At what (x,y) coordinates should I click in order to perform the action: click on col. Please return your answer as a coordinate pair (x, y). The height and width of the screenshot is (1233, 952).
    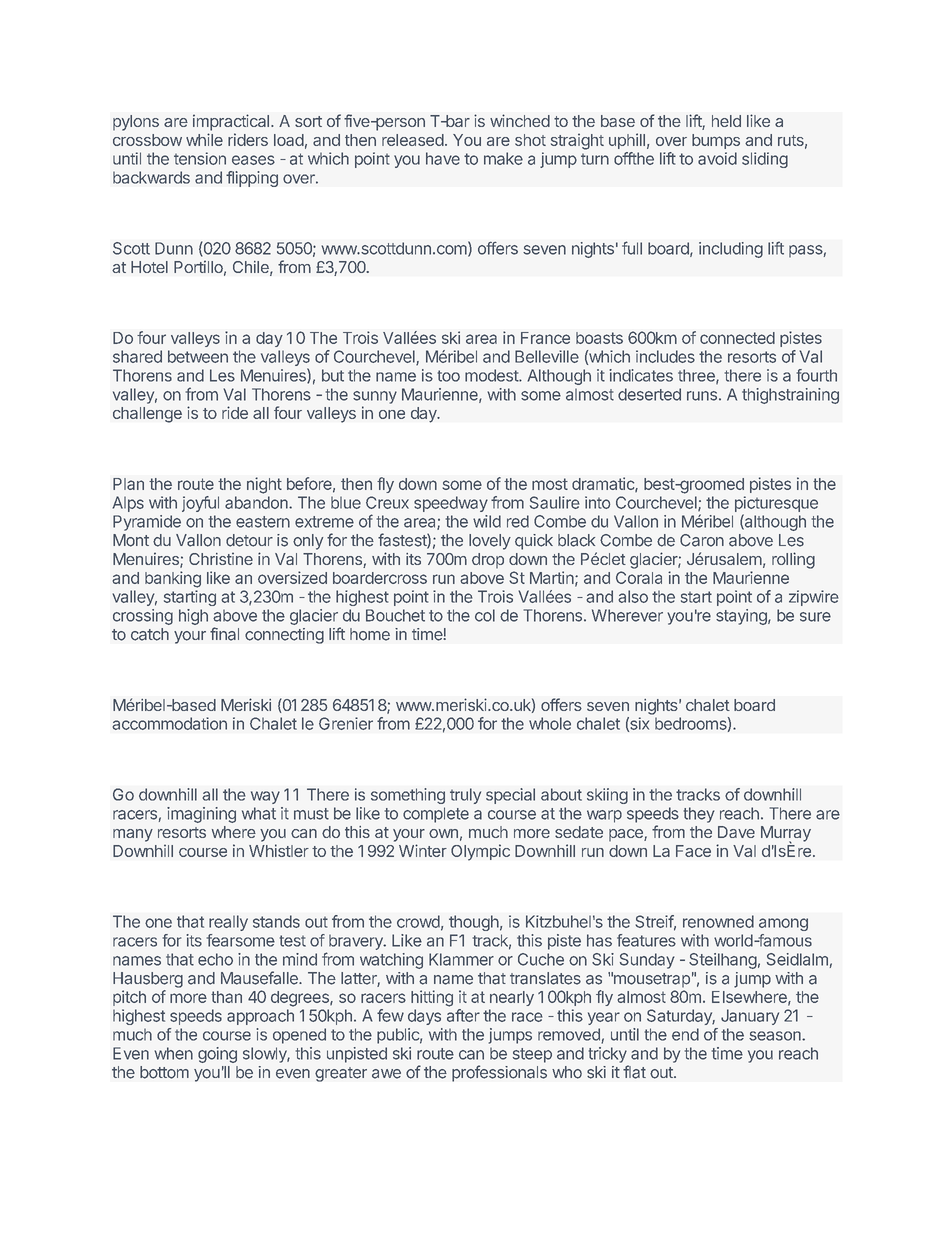
    Looking at the image, I should click on (485, 615).
